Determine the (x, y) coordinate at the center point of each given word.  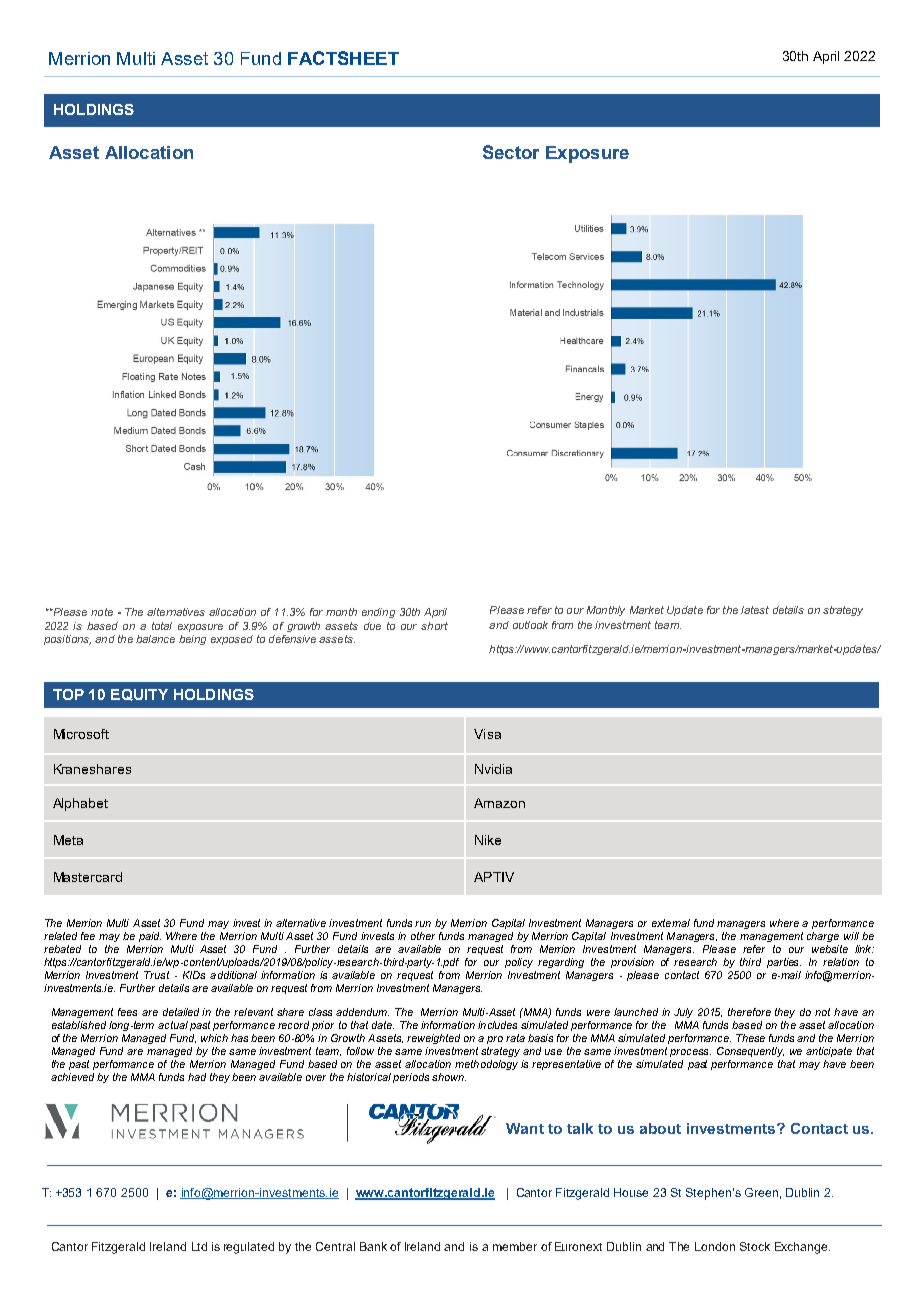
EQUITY (139, 695)
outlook (530, 625)
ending (378, 613)
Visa (487, 734)
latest (755, 610)
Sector (511, 152)
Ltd (199, 1246)
